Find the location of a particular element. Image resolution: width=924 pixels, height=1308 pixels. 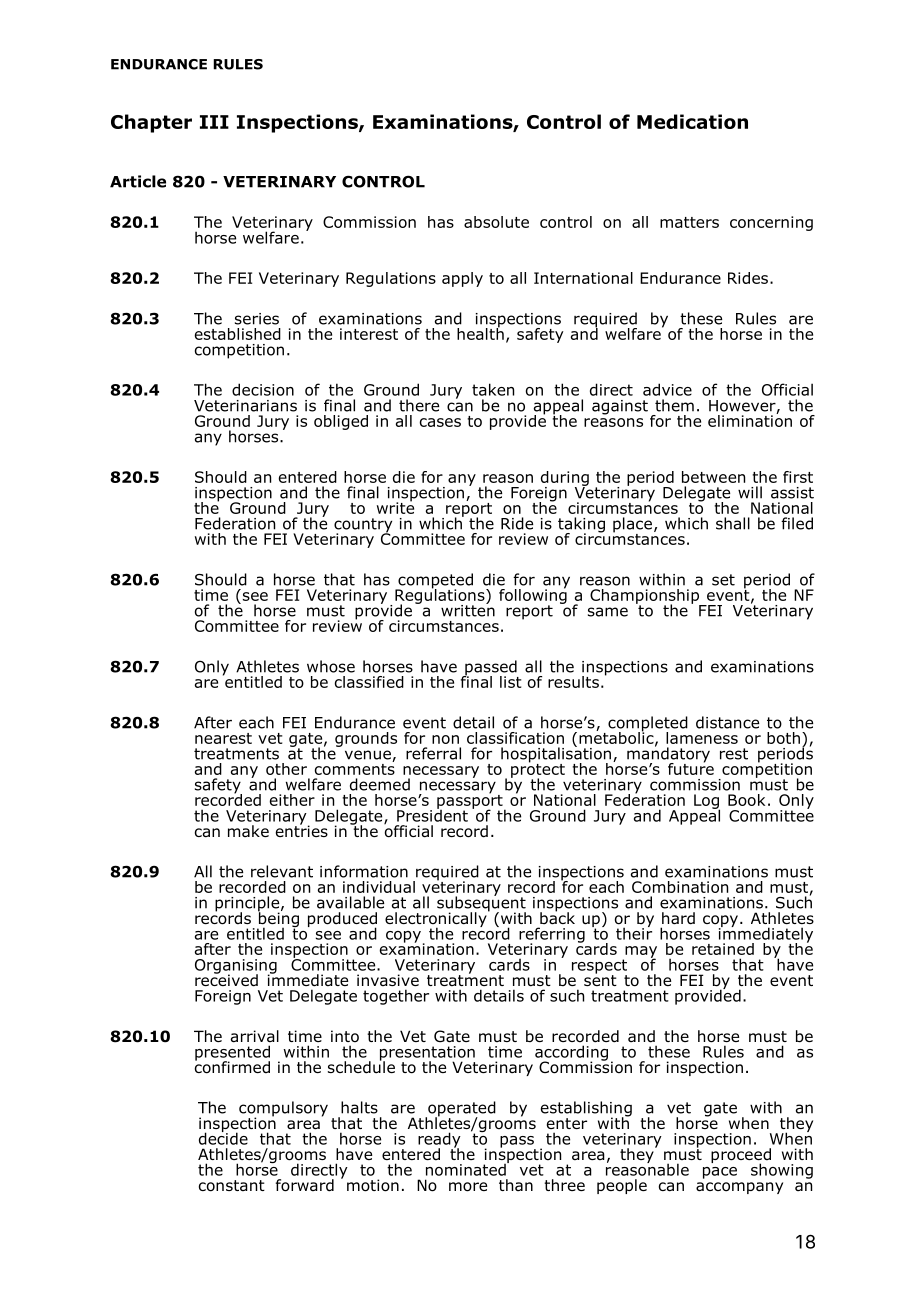

distance is located at coordinates (727, 722).
